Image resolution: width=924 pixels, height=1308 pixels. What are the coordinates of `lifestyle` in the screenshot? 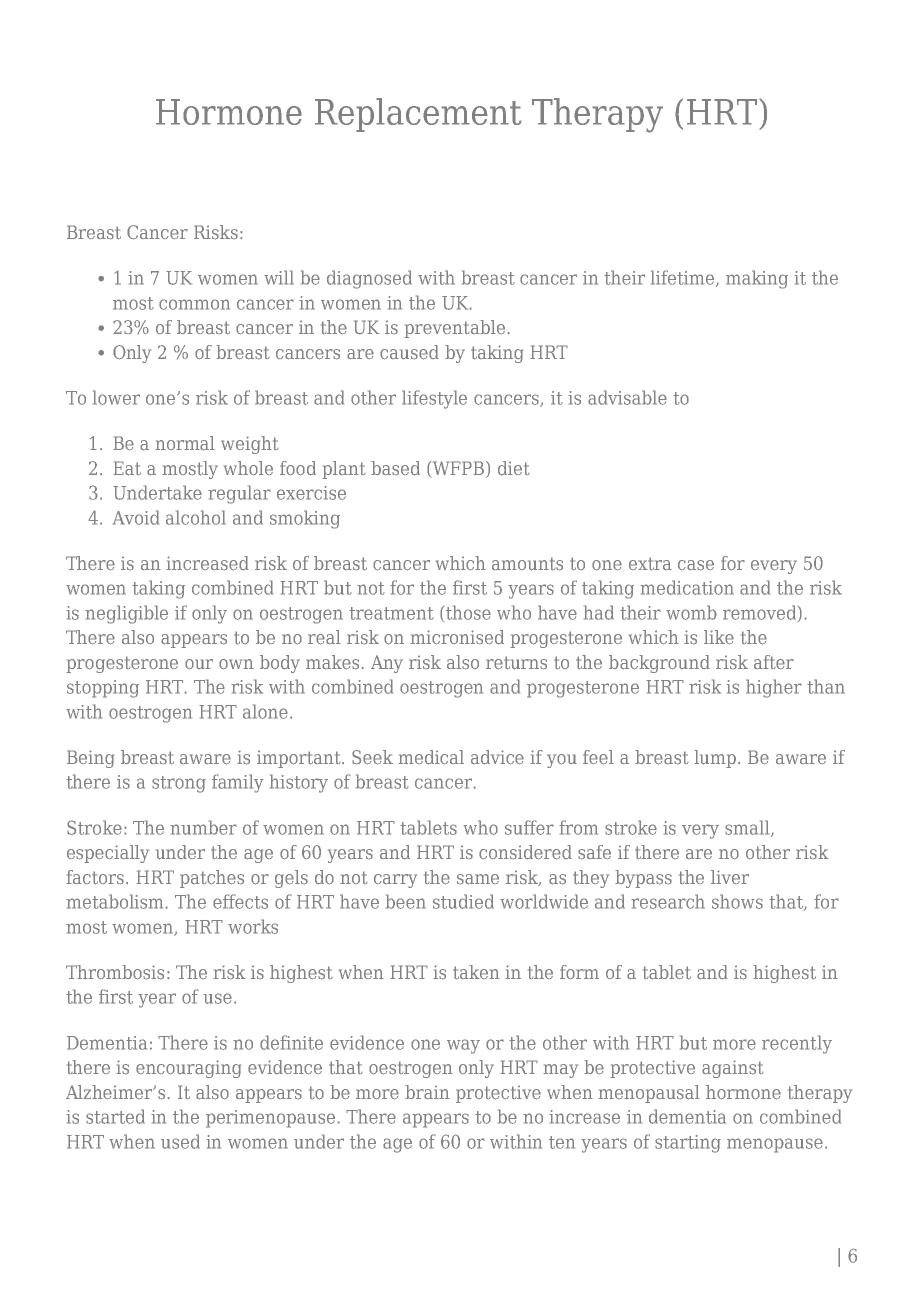 It's located at (434, 399).
